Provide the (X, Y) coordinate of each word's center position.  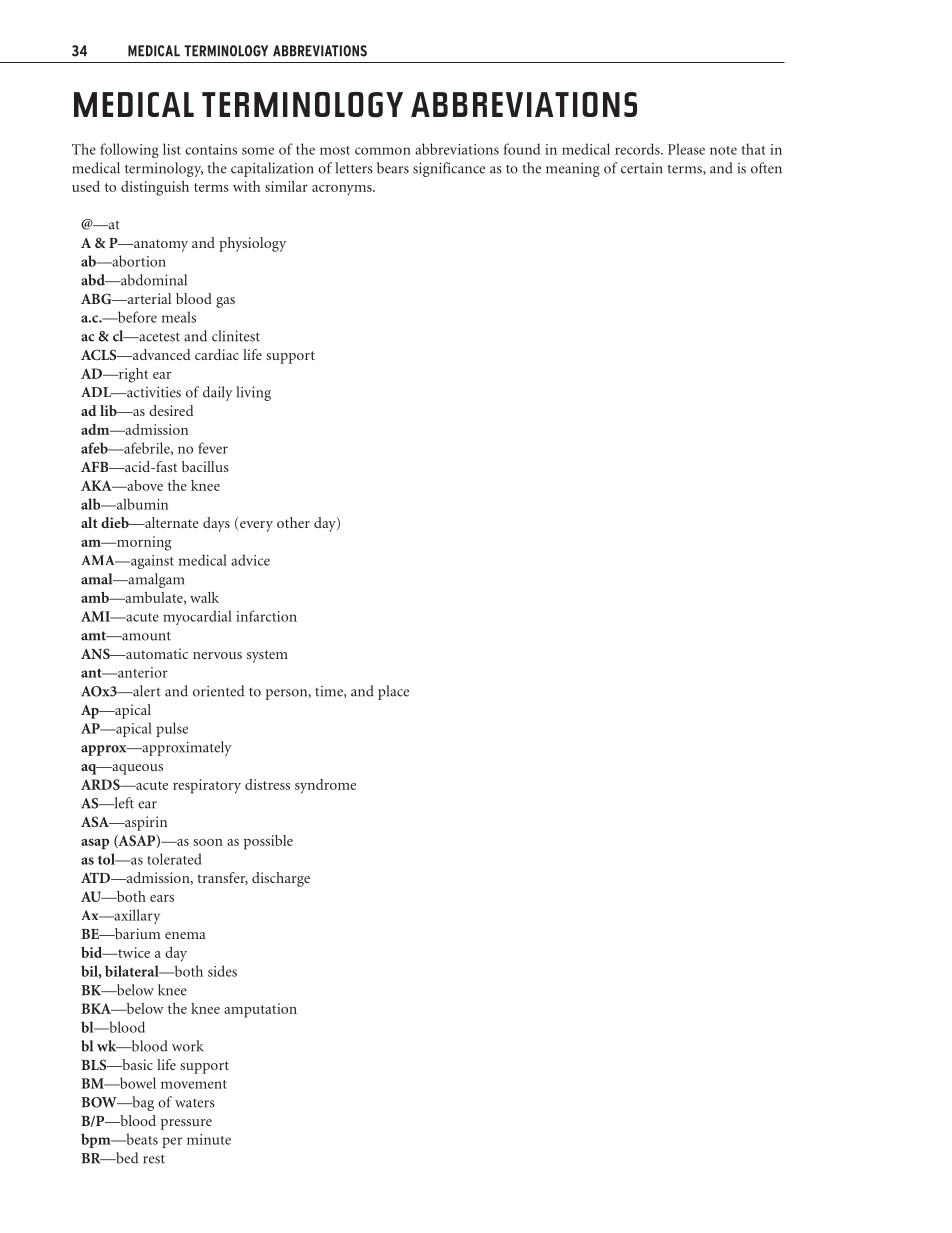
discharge (281, 879)
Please (686, 149)
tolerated (174, 859)
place (393, 692)
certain (642, 168)
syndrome (325, 786)
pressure (186, 1124)
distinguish (155, 188)
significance (449, 169)
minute (209, 1139)
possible (268, 842)
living (253, 393)
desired (171, 410)
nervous (217, 655)
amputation (260, 1010)
